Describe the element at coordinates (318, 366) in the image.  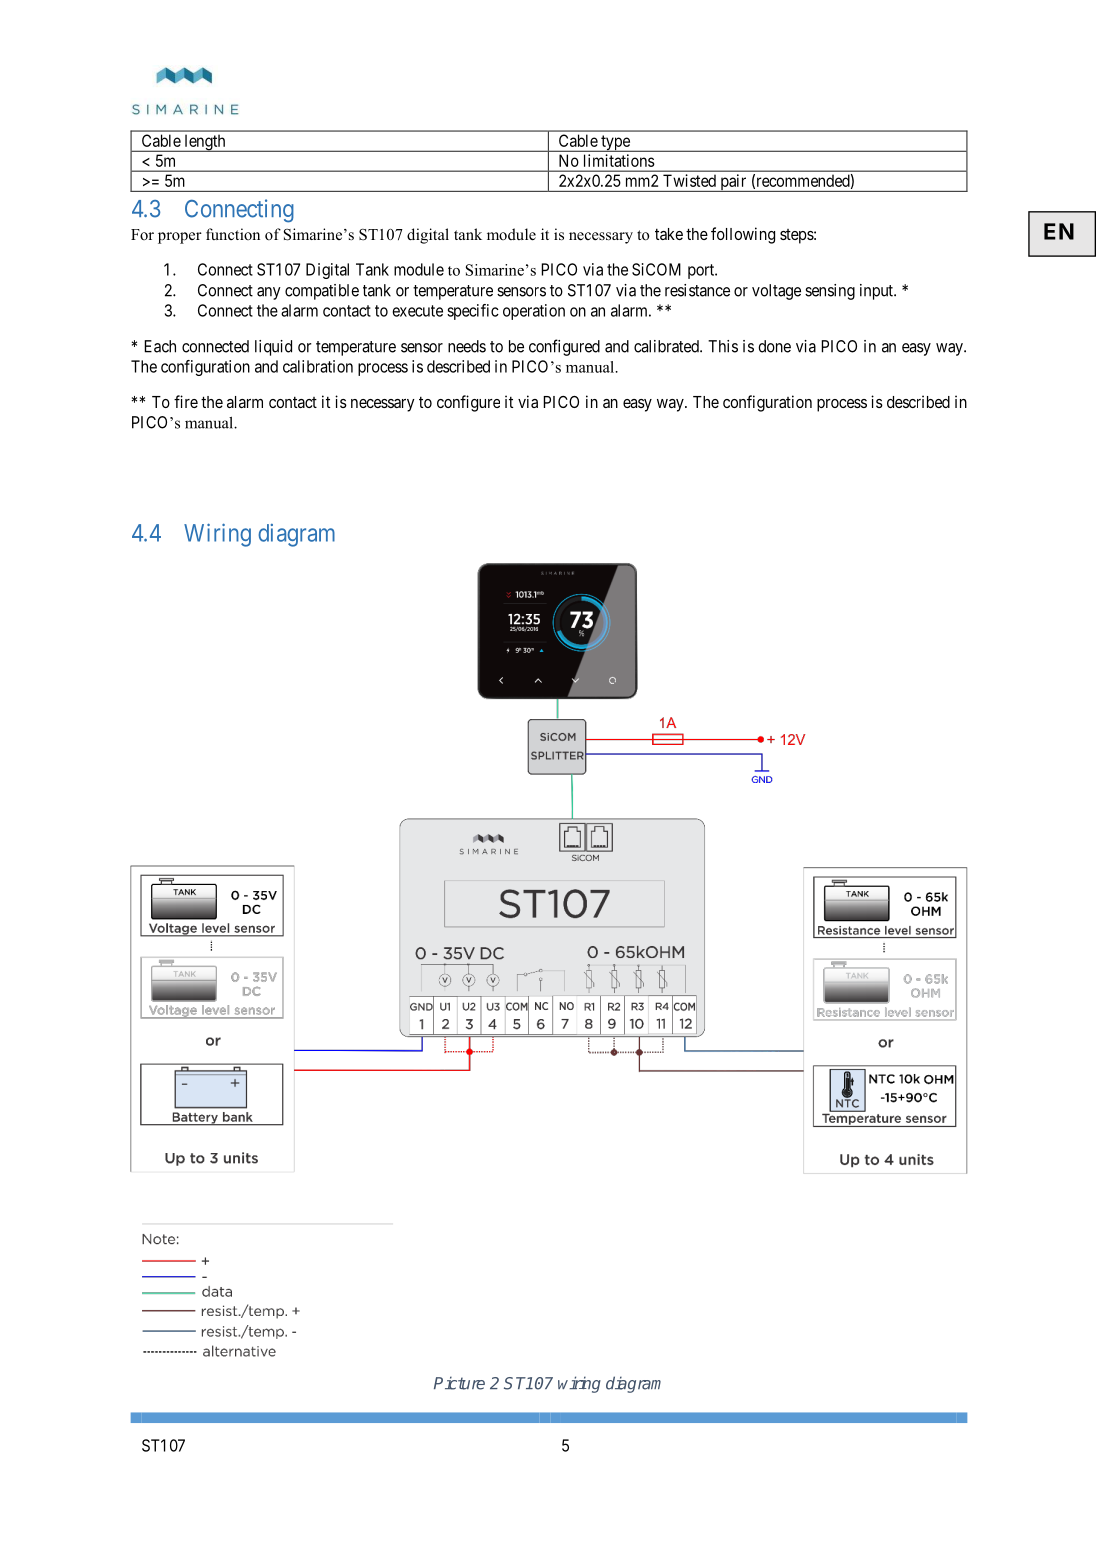
I see `calibration` at that location.
